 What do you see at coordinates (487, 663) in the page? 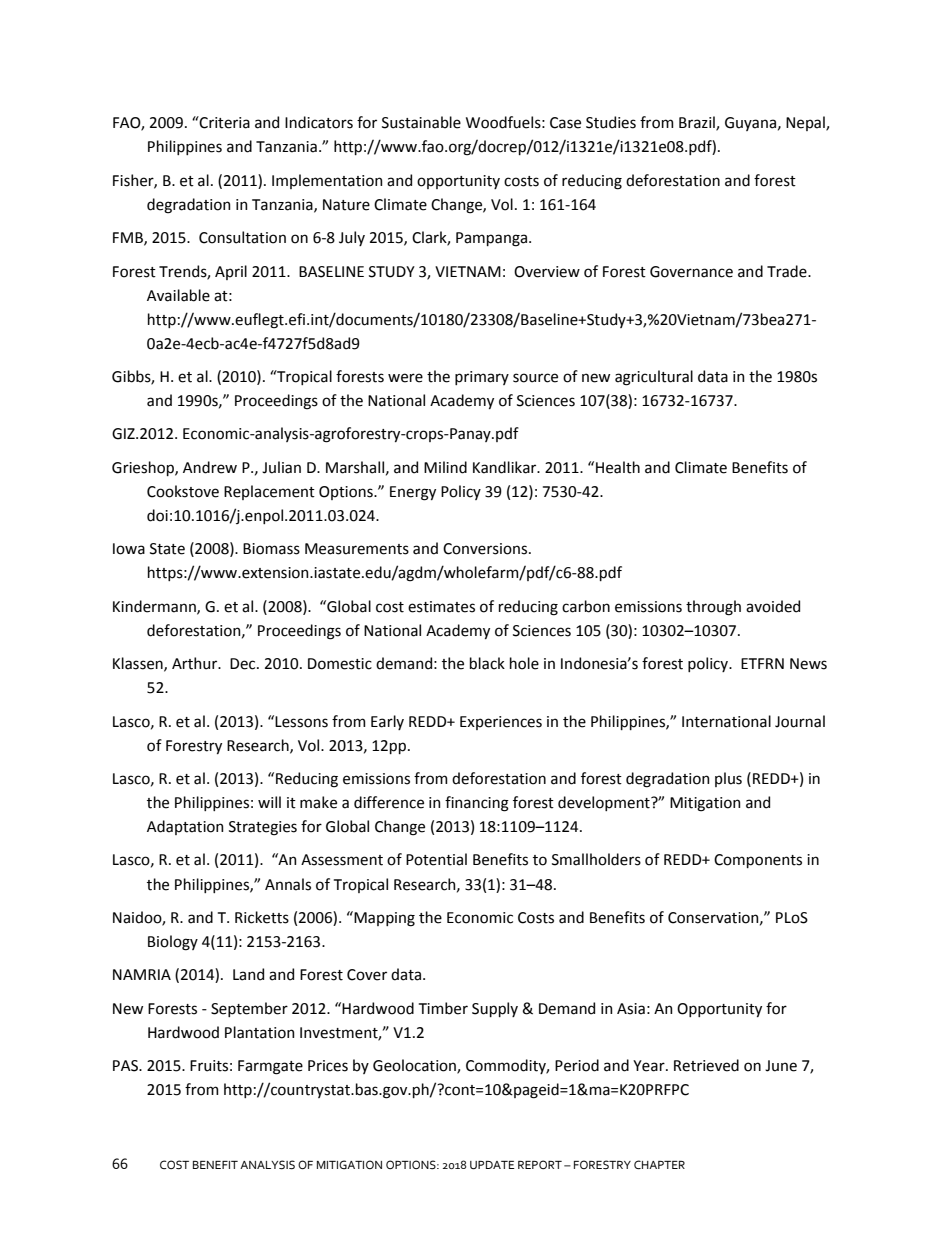
I see `black` at bounding box center [487, 663].
